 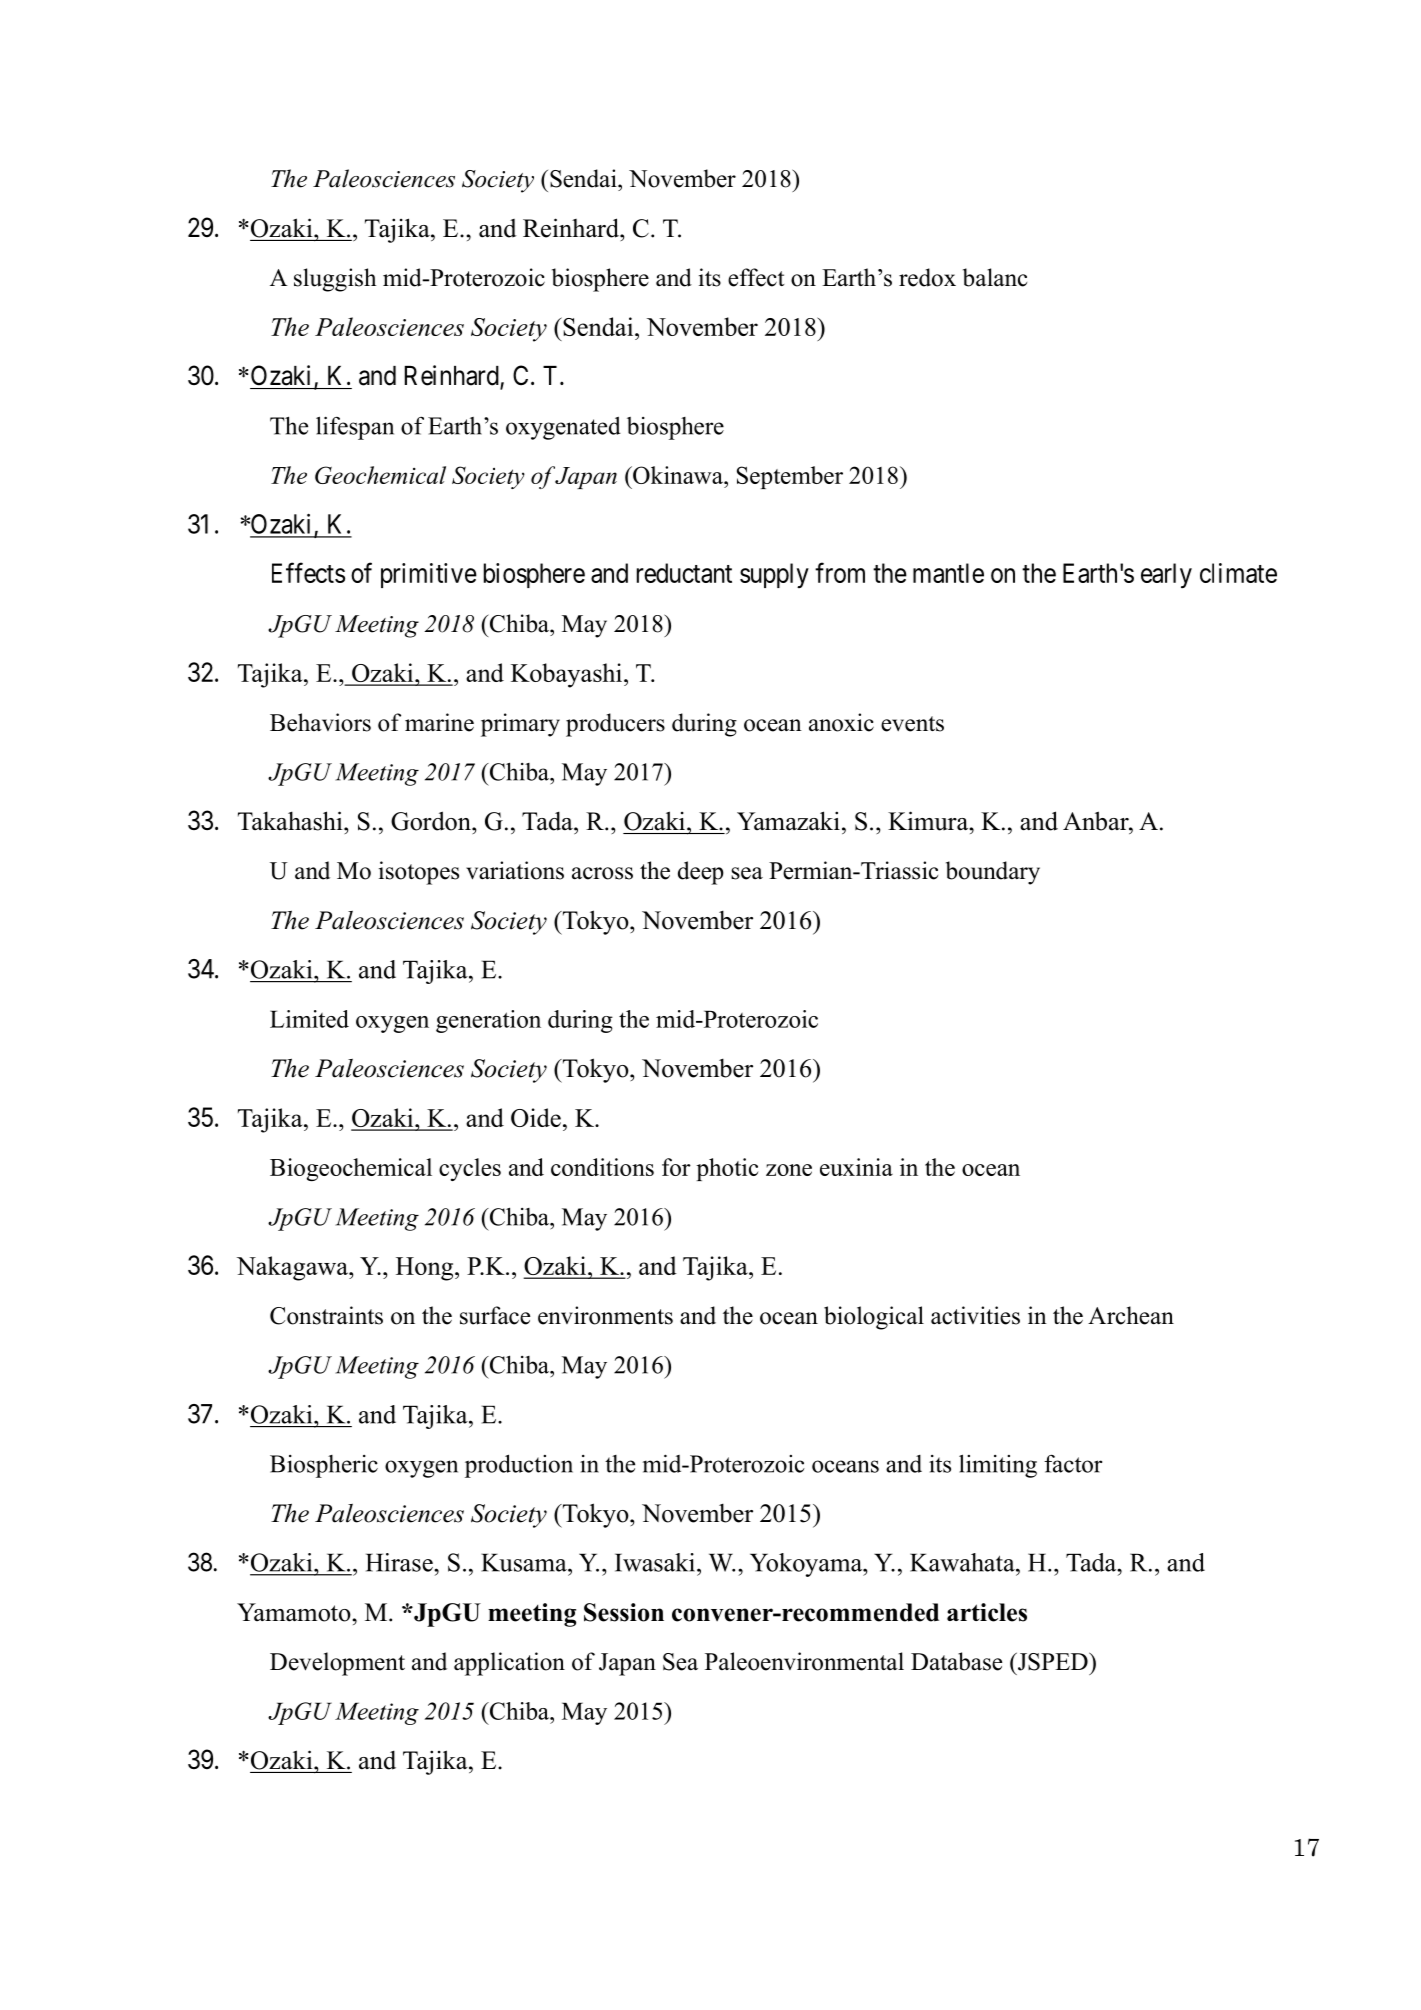 What do you see at coordinates (337, 1664) in the screenshot?
I see `Development` at bounding box center [337, 1664].
